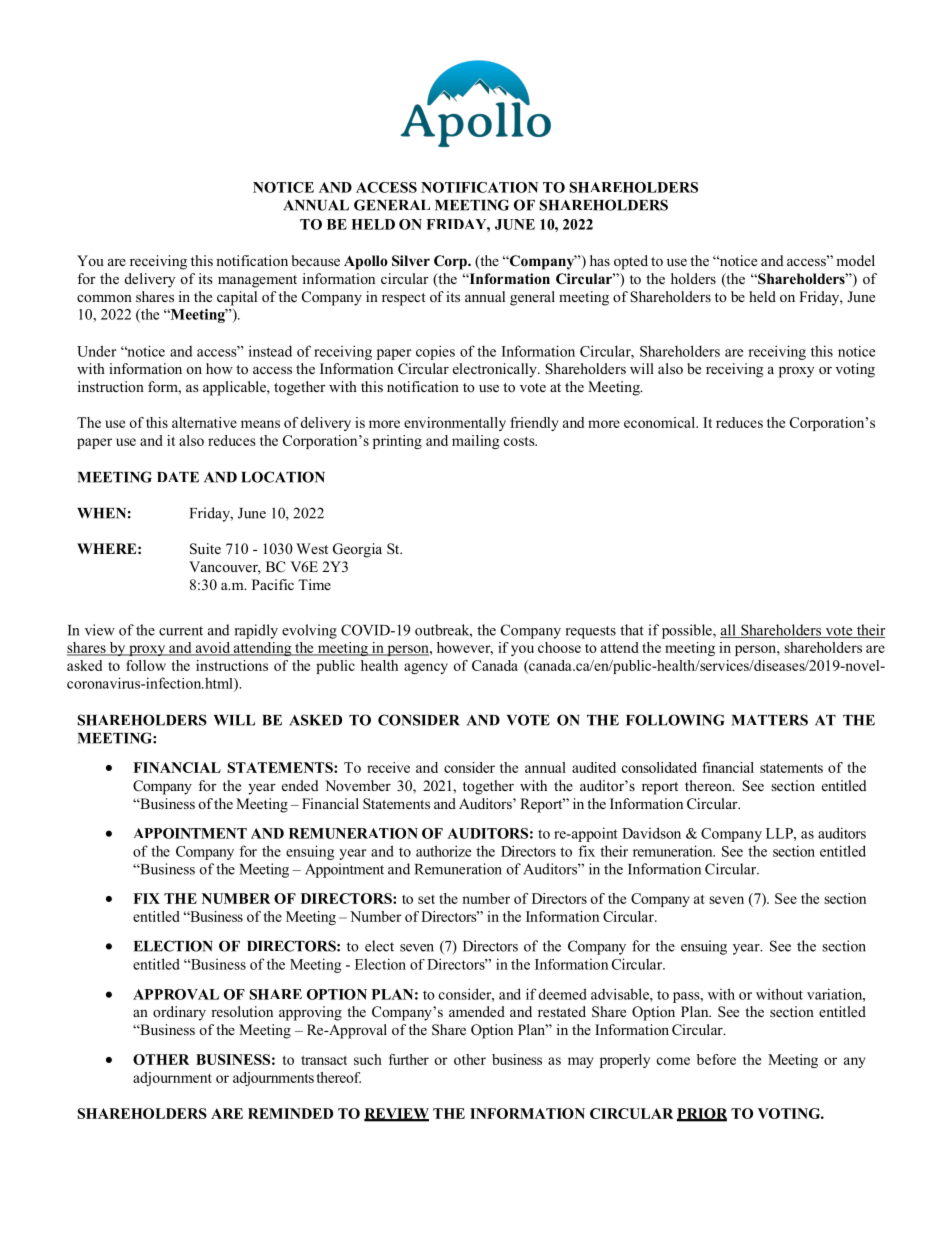 The width and height of the document is (952, 1233). What do you see at coordinates (404, 299) in the document?
I see `respect` at bounding box center [404, 299].
